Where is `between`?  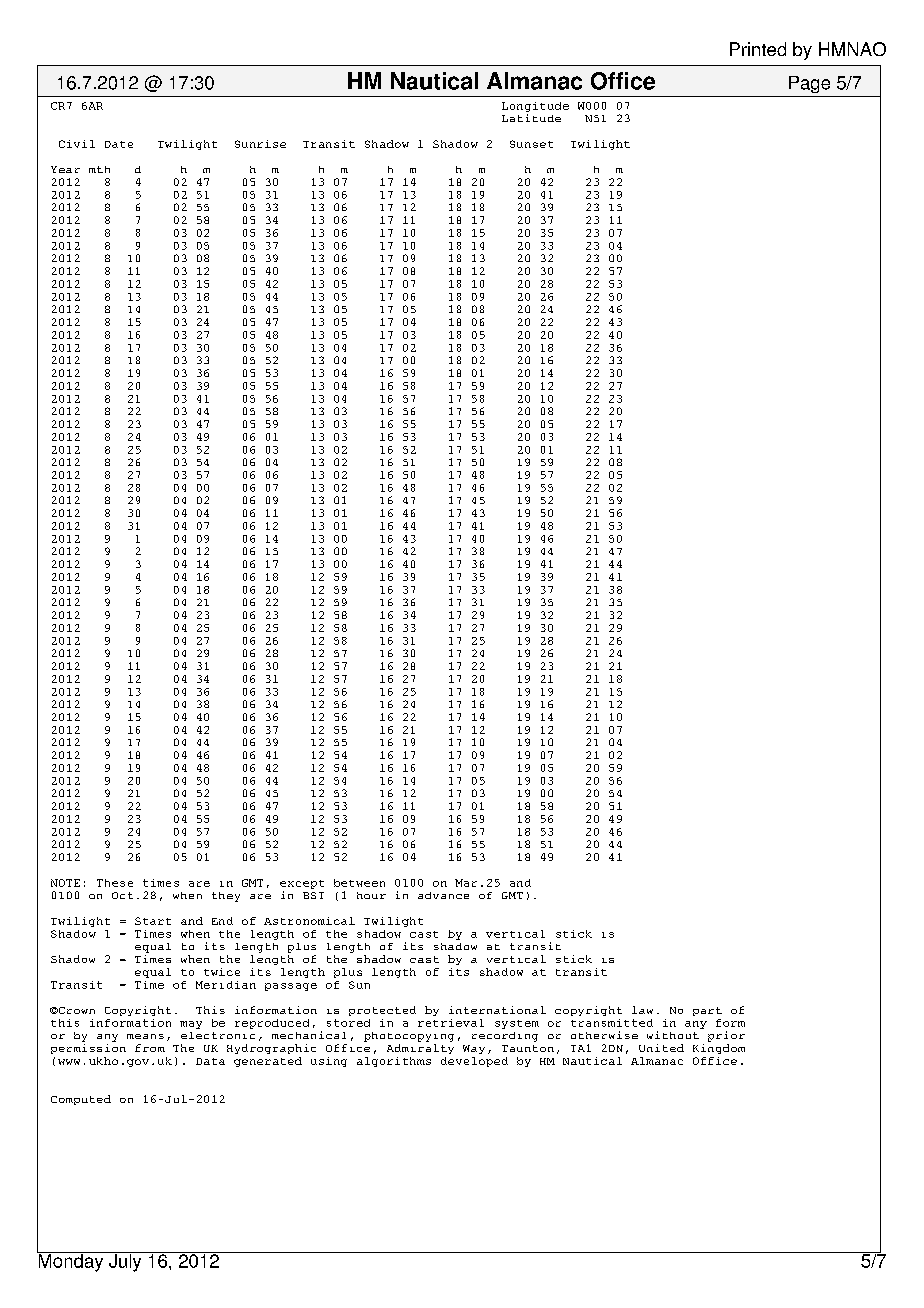
between is located at coordinates (359, 883).
